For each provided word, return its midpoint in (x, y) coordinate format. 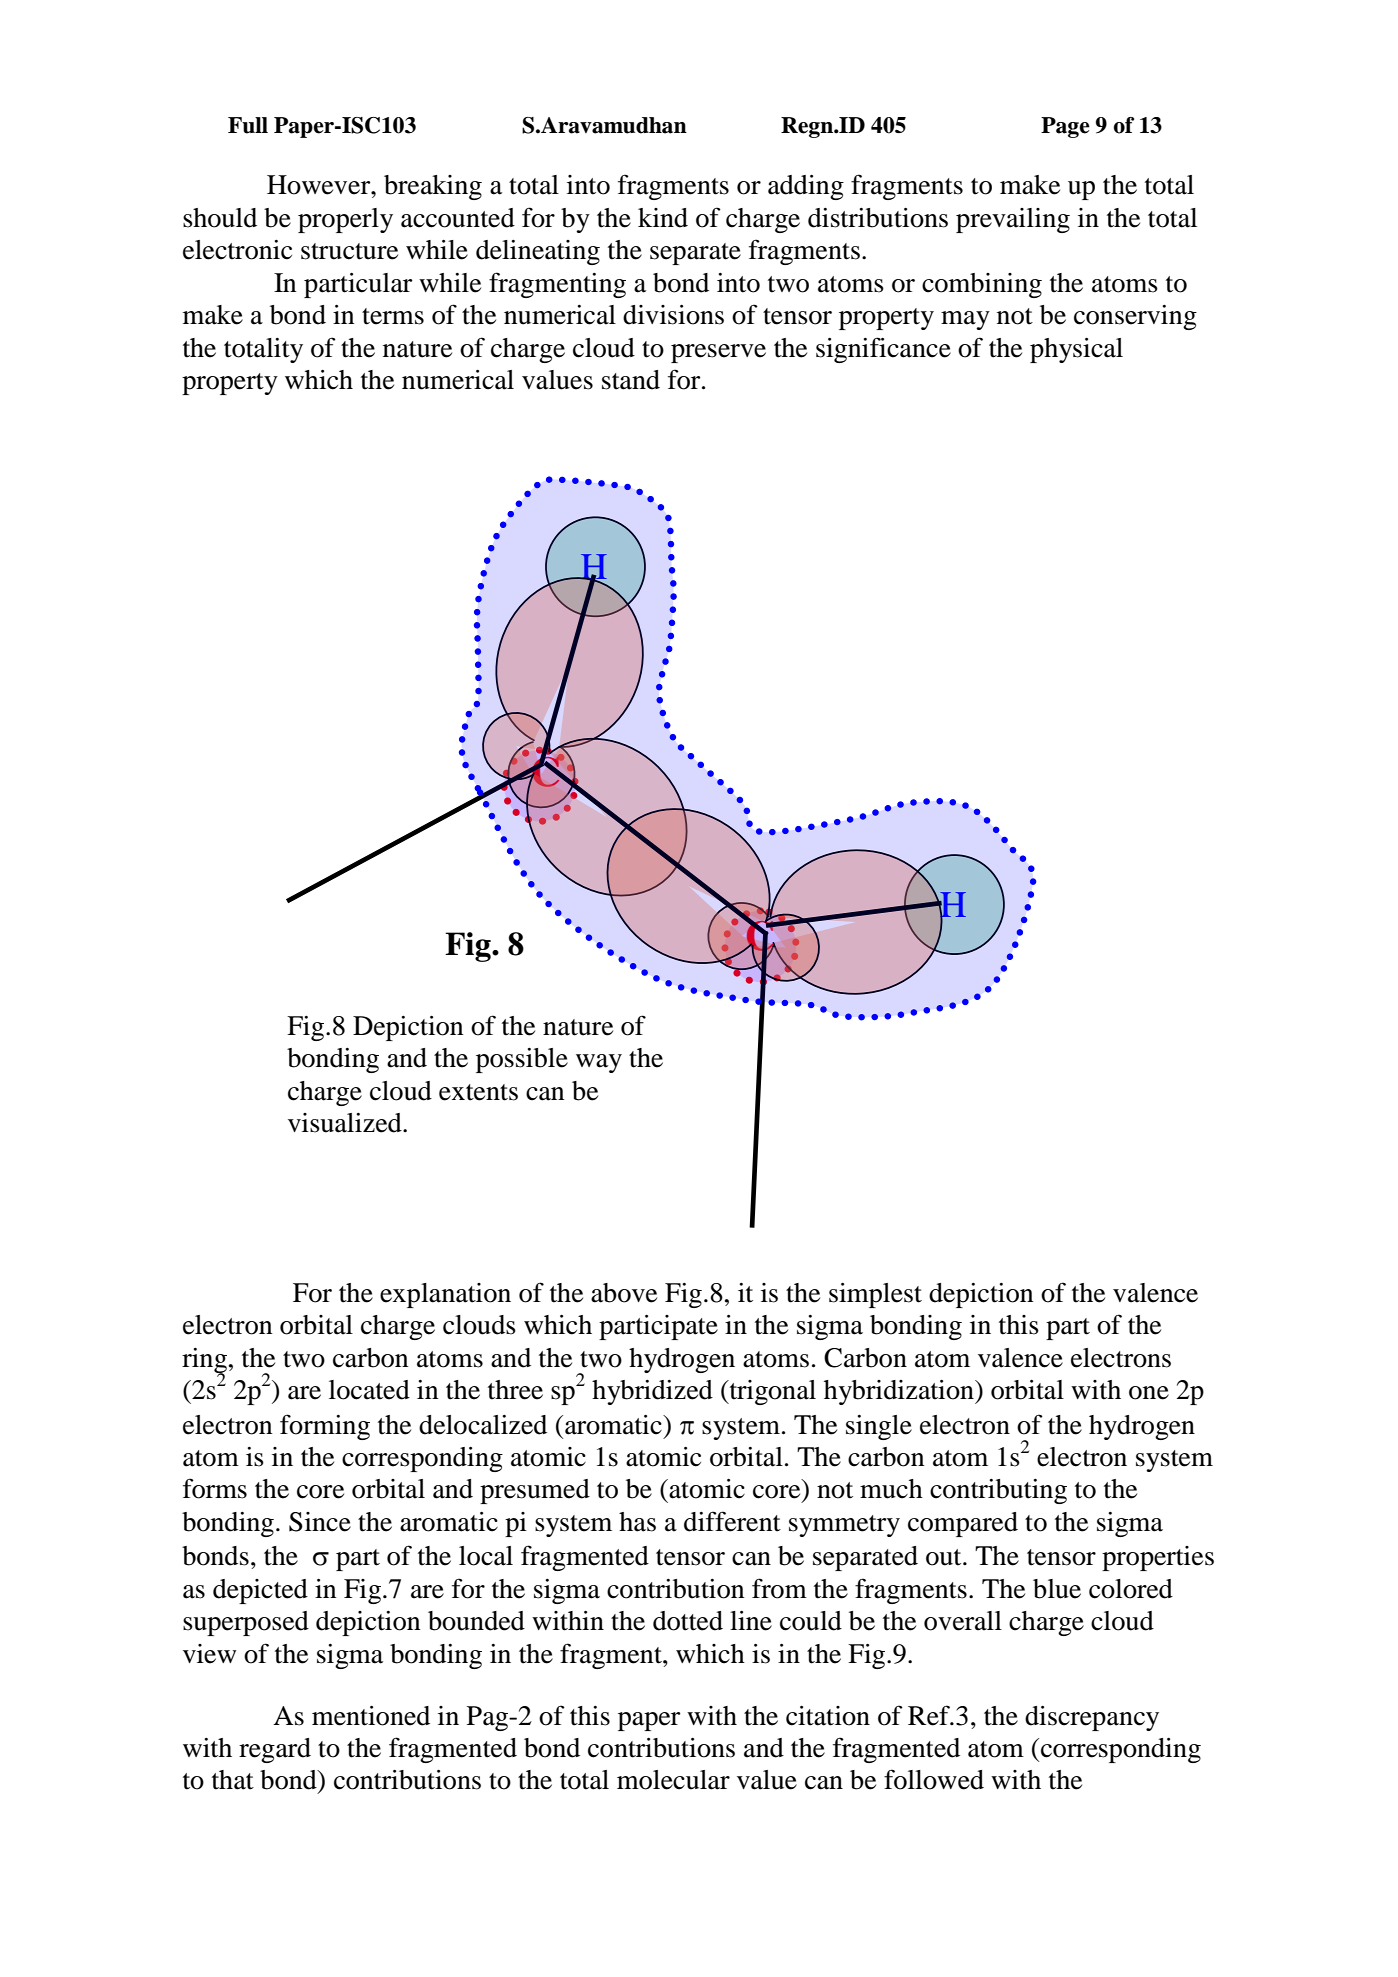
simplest (875, 1295)
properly (345, 220)
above (624, 1293)
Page (1065, 127)
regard (275, 1750)
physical (1076, 350)
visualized (346, 1123)
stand (631, 380)
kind (663, 218)
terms (393, 316)
